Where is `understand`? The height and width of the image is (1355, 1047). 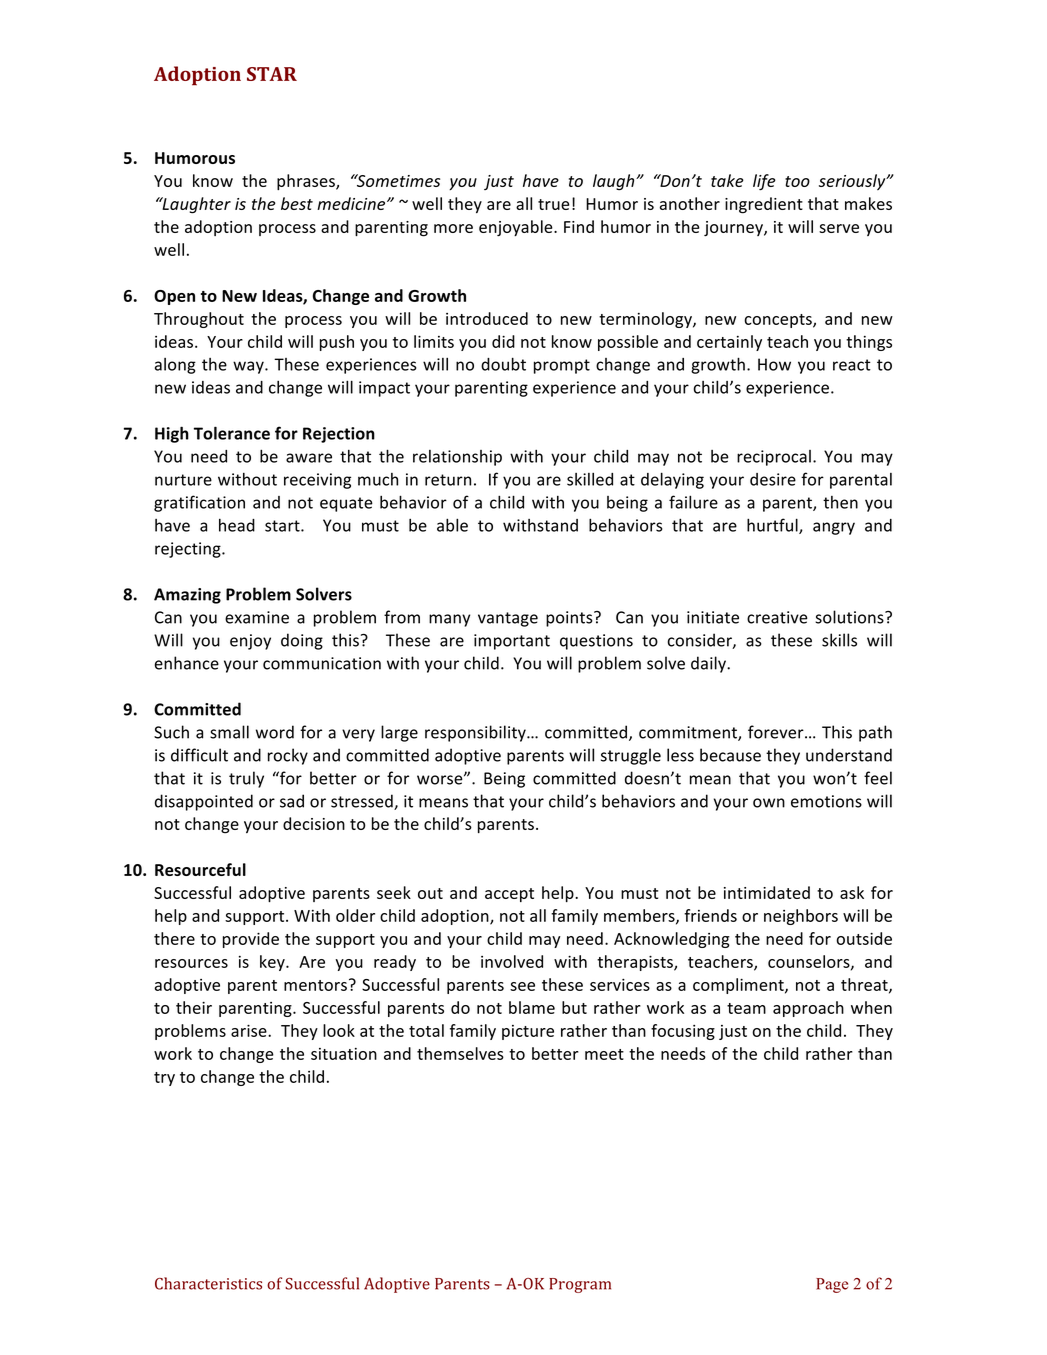 understand is located at coordinates (849, 755).
